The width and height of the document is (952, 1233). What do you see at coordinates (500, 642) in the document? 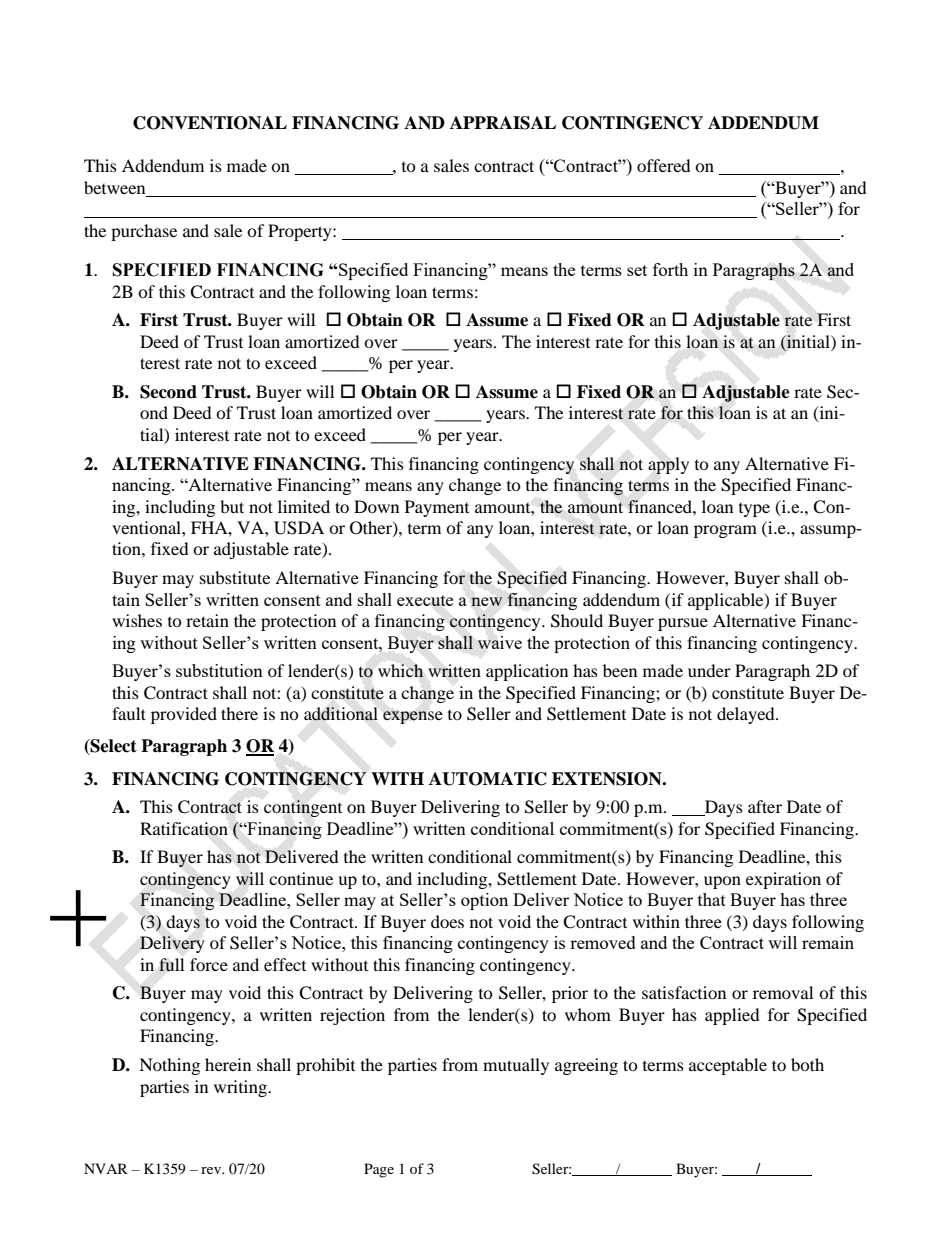
I see `waive` at bounding box center [500, 642].
